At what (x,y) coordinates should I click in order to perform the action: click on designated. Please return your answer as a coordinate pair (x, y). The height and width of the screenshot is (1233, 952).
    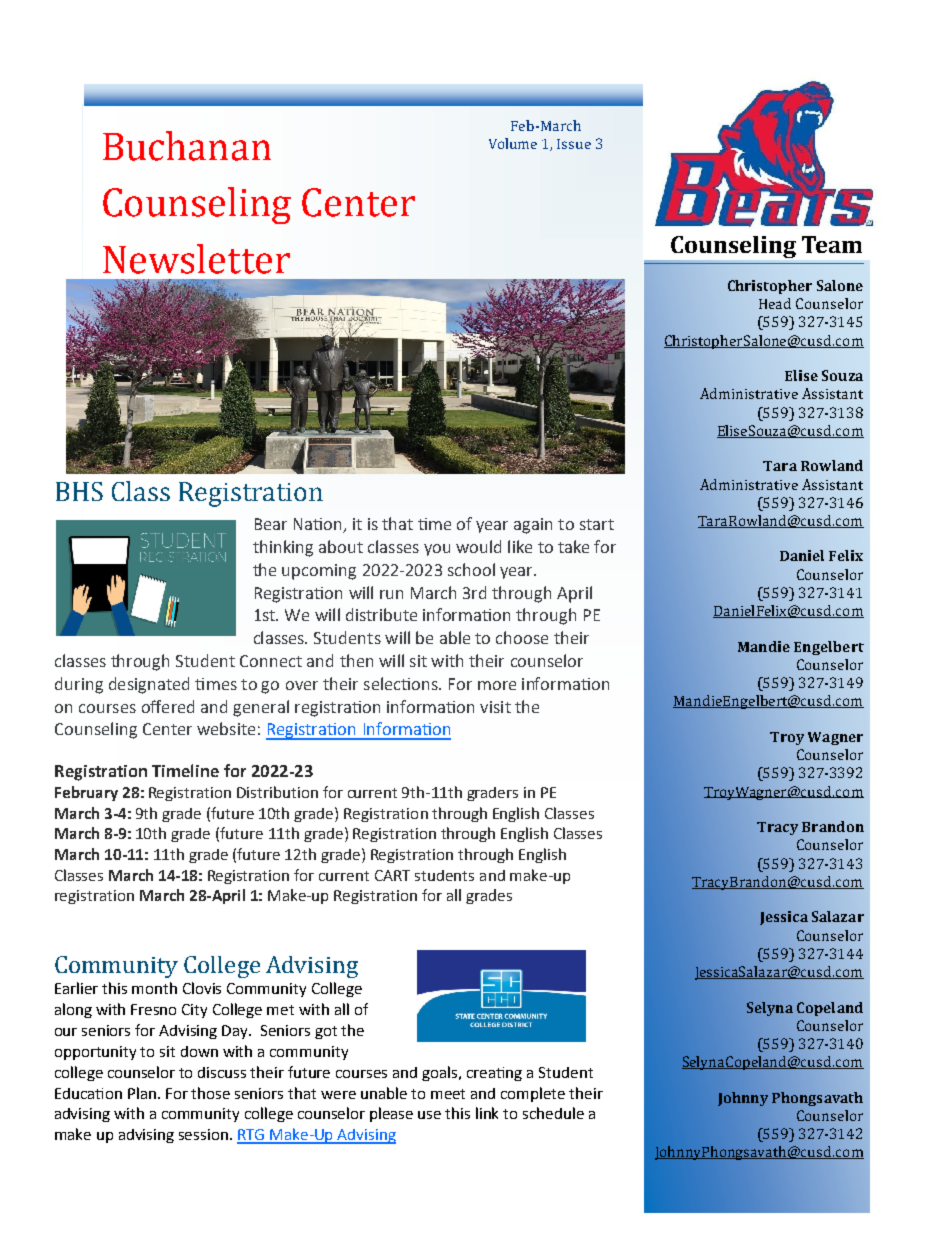
    Looking at the image, I should click on (149, 685).
